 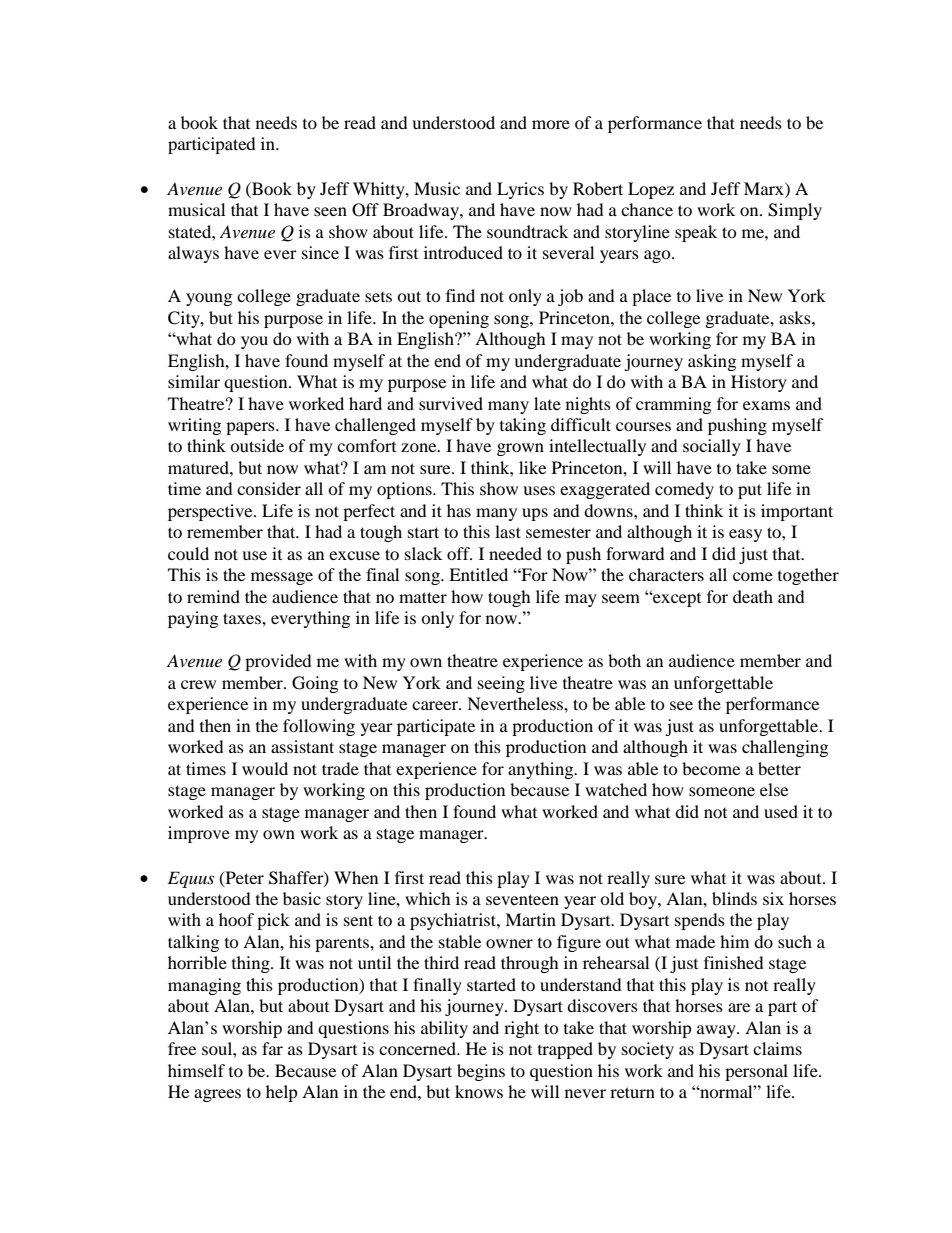 What do you see at coordinates (765, 188) in the image?
I see `Marx` at bounding box center [765, 188].
